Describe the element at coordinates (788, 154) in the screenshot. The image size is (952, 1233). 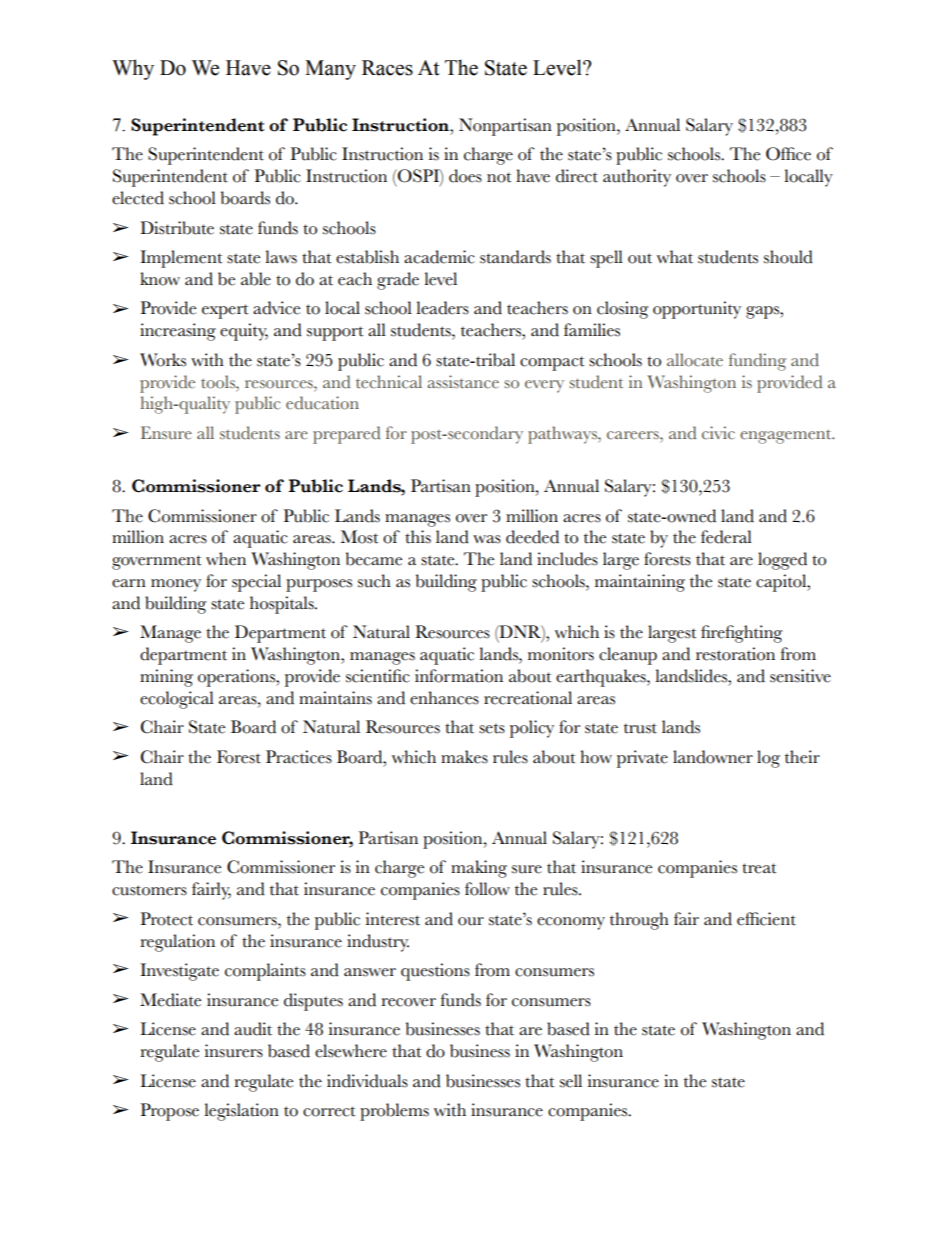
I see `Office` at that location.
